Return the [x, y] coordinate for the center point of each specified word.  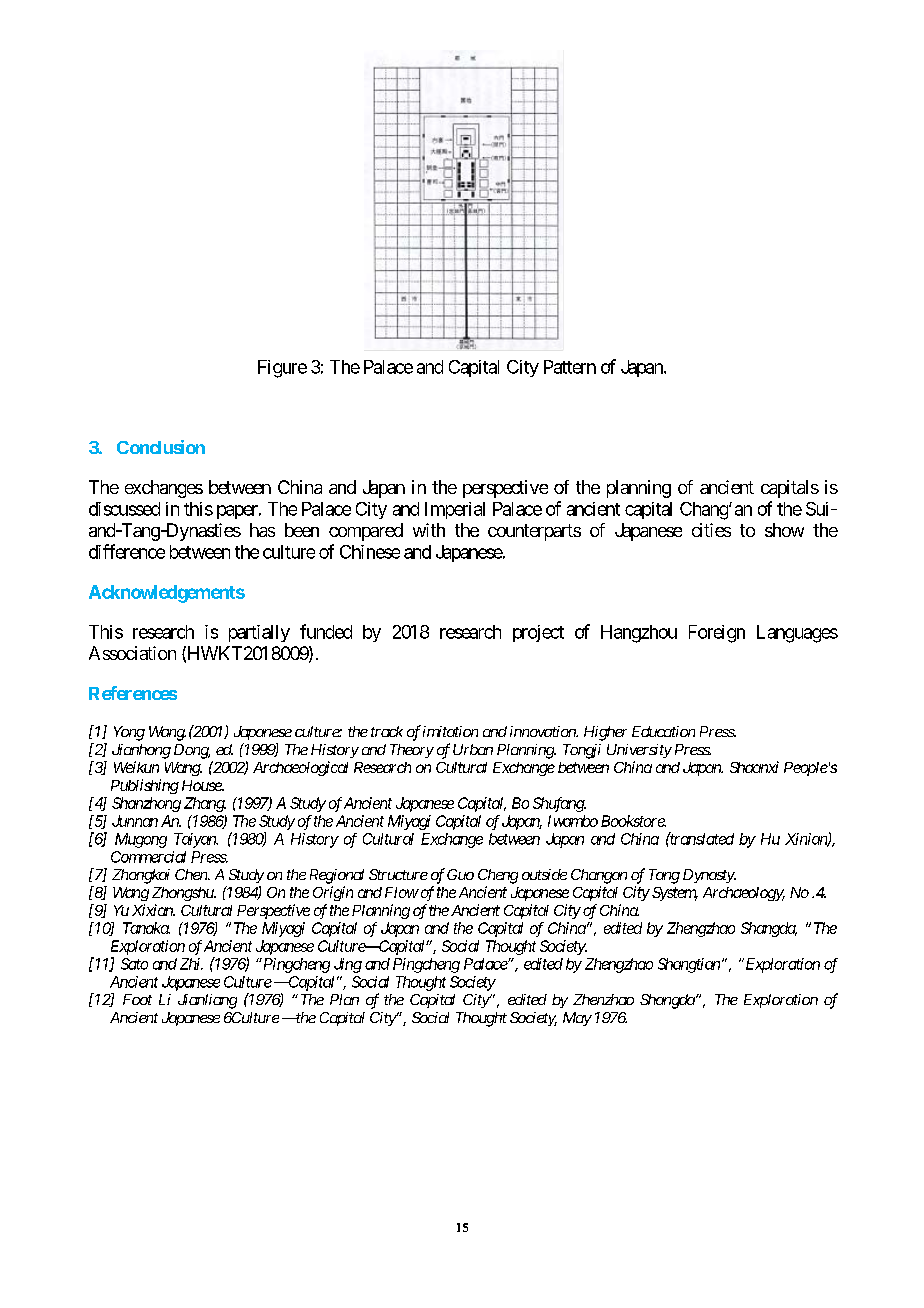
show [784, 530]
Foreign [717, 634]
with [429, 530]
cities [711, 530]
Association [132, 653]
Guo [460, 874]
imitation [450, 731]
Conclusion [161, 447]
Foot [137, 999]
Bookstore [633, 821]
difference [127, 551]
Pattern [570, 367]
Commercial [148, 857]
